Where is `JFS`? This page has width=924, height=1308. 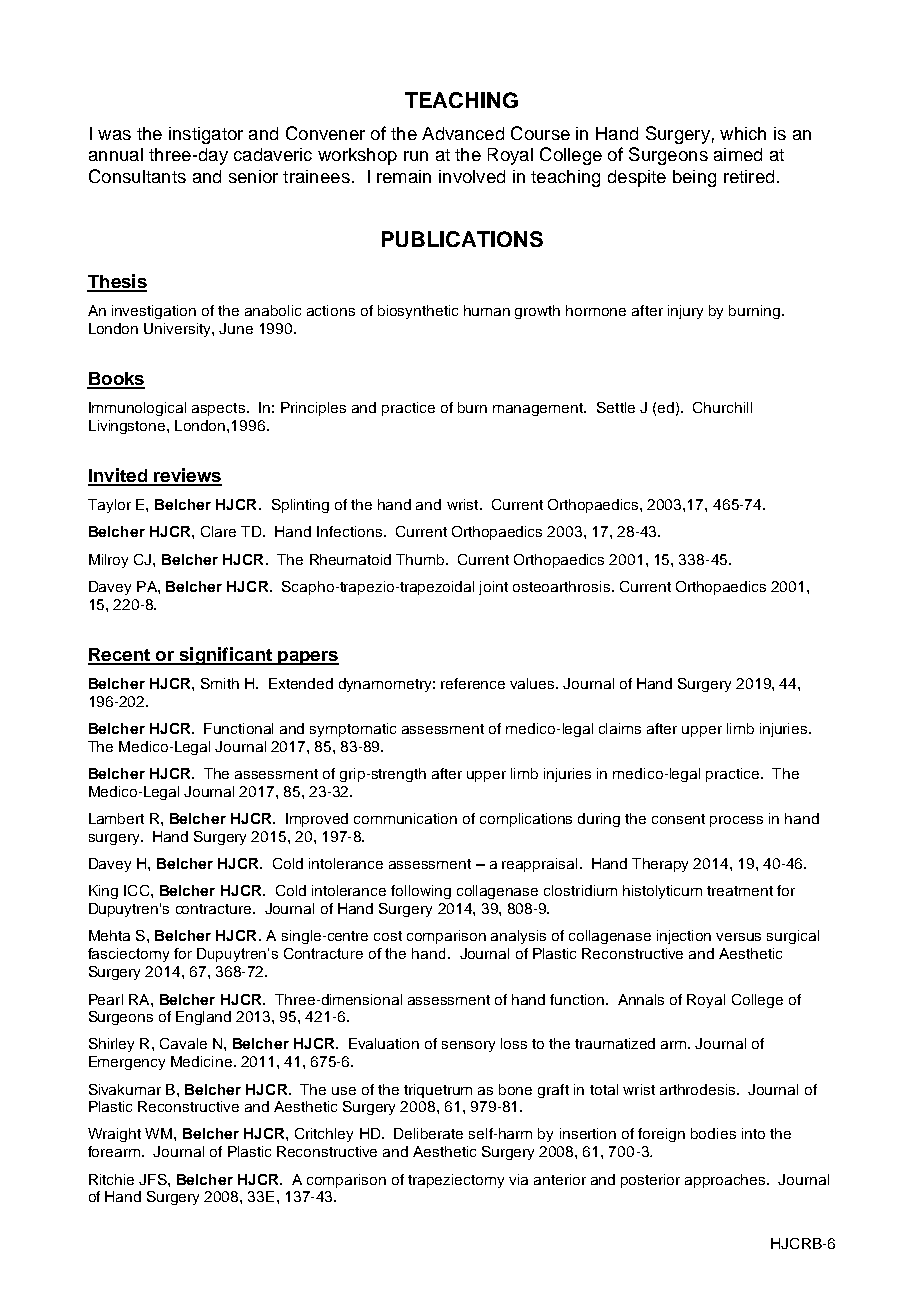
JFS is located at coordinates (154, 1179).
